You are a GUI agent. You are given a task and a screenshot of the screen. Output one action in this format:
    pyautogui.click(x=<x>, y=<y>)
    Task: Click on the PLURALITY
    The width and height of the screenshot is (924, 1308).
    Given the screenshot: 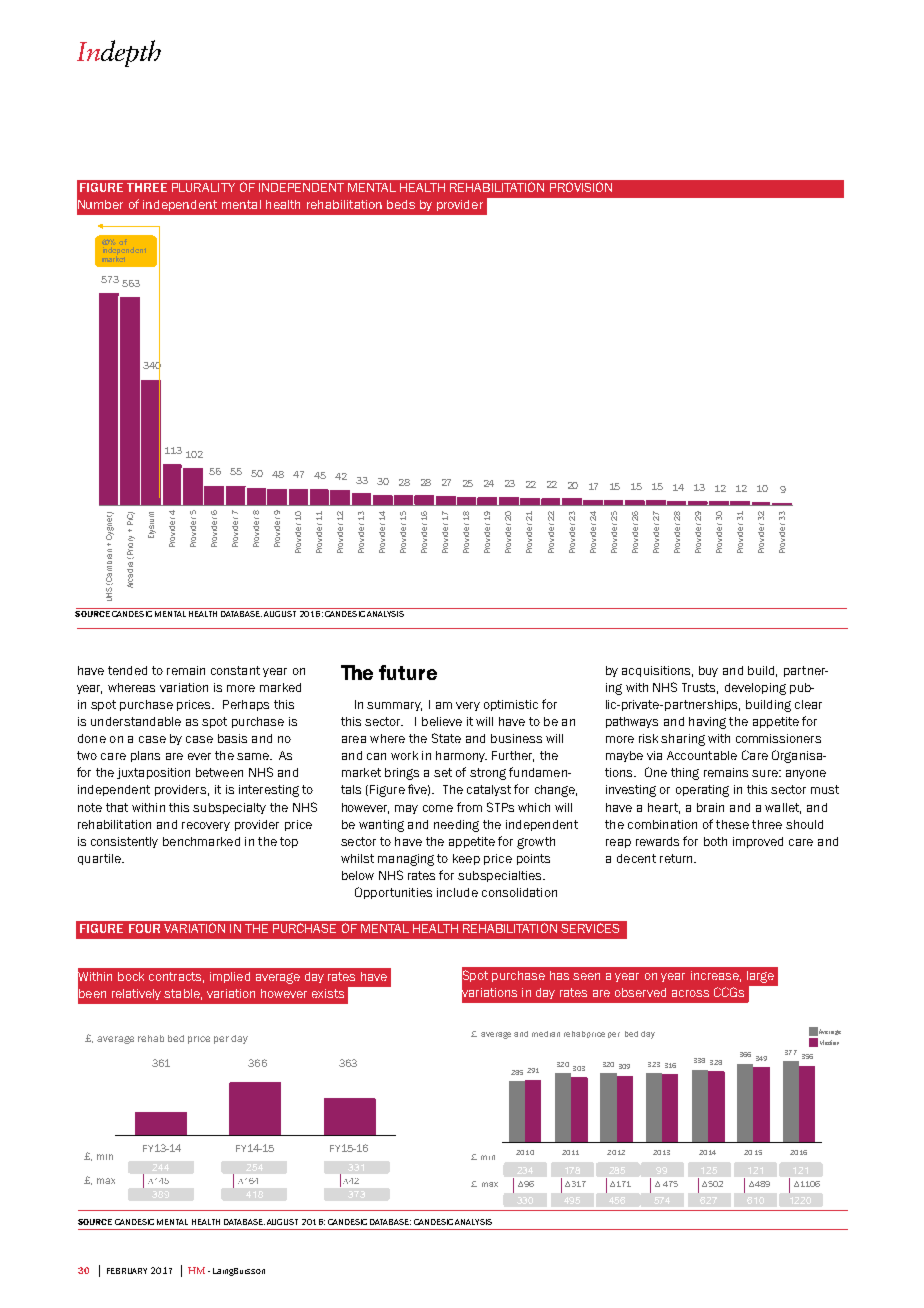 What is the action you would take?
    pyautogui.click(x=203, y=187)
